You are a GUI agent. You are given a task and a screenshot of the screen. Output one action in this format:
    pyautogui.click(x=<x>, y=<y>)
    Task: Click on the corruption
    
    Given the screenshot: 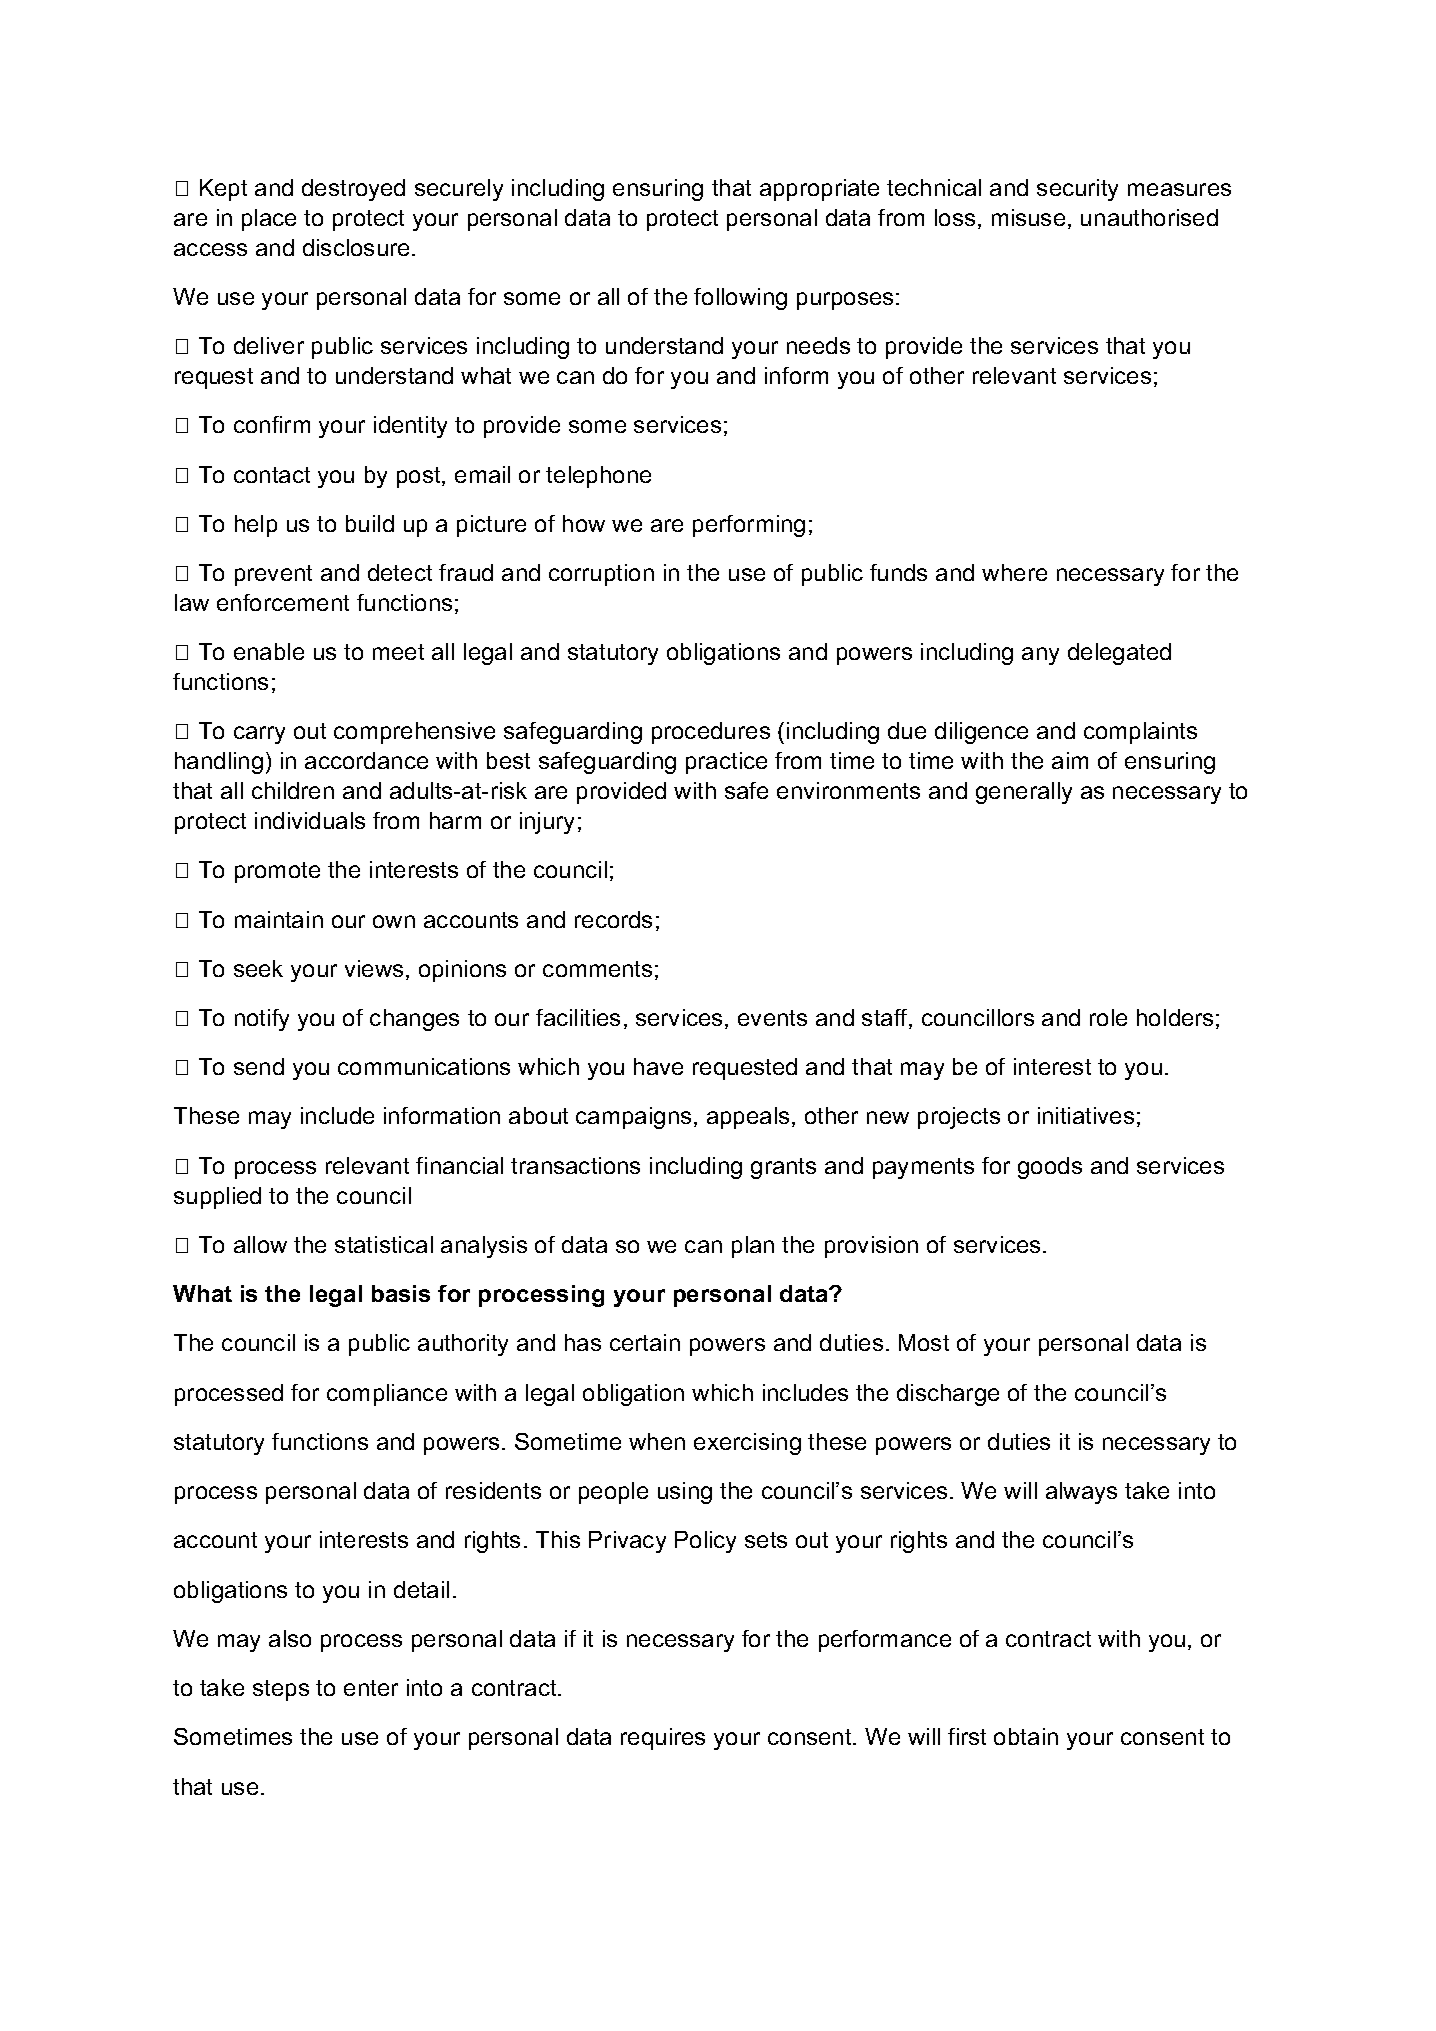 What is the action you would take?
    pyautogui.click(x=601, y=575)
